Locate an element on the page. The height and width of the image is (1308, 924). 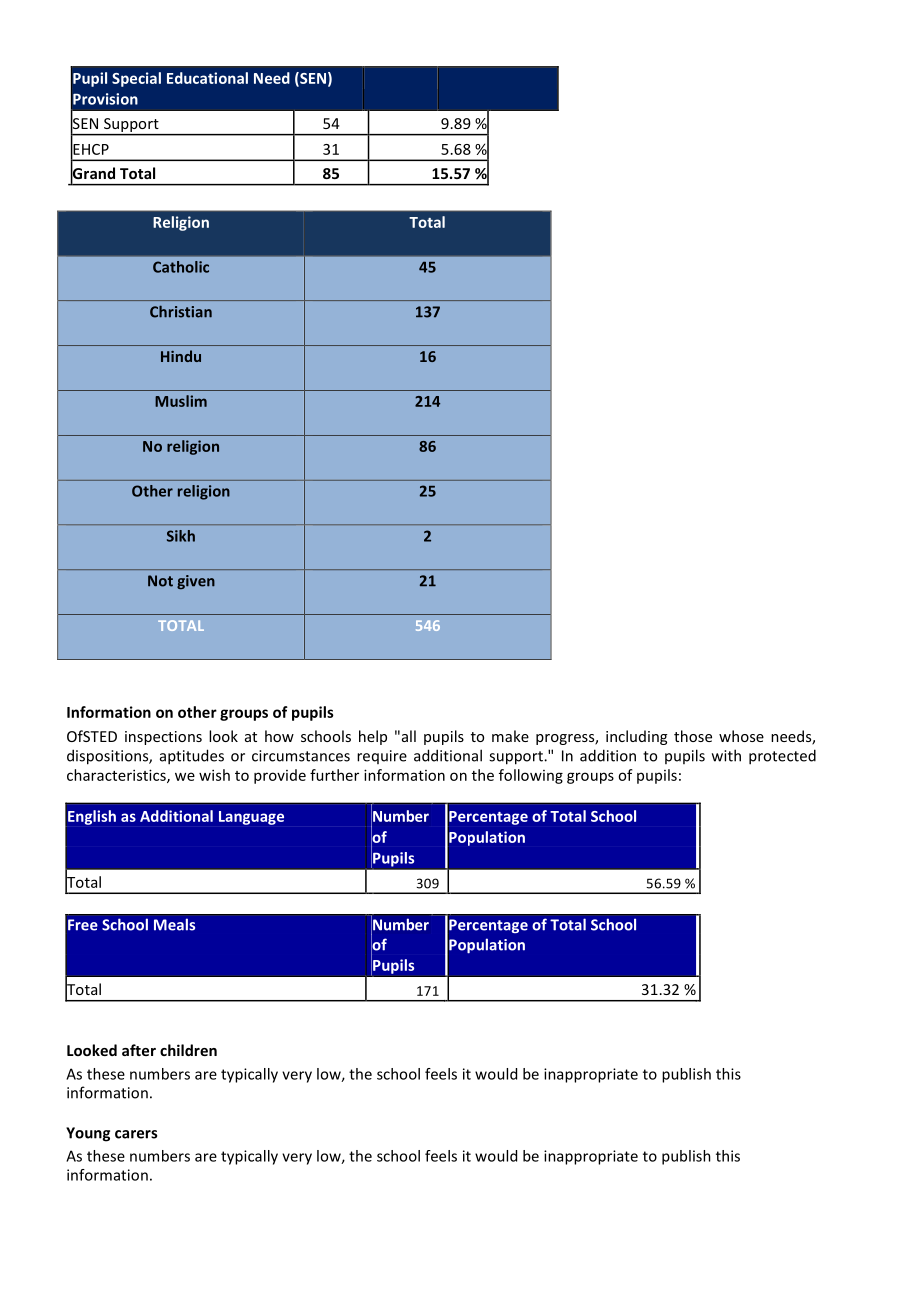
Educational is located at coordinates (207, 78).
